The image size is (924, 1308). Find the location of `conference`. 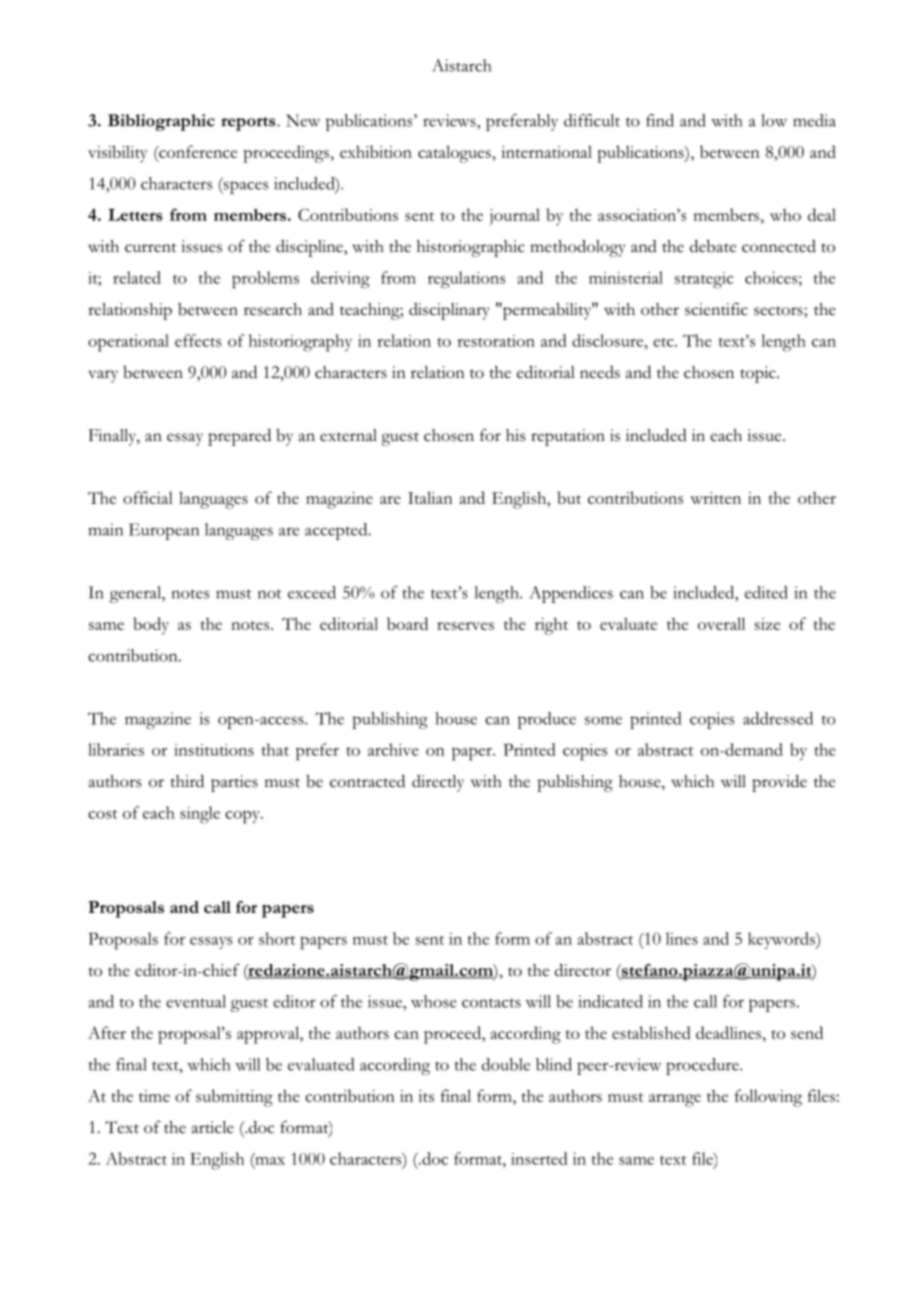

conference is located at coordinates (197, 151).
